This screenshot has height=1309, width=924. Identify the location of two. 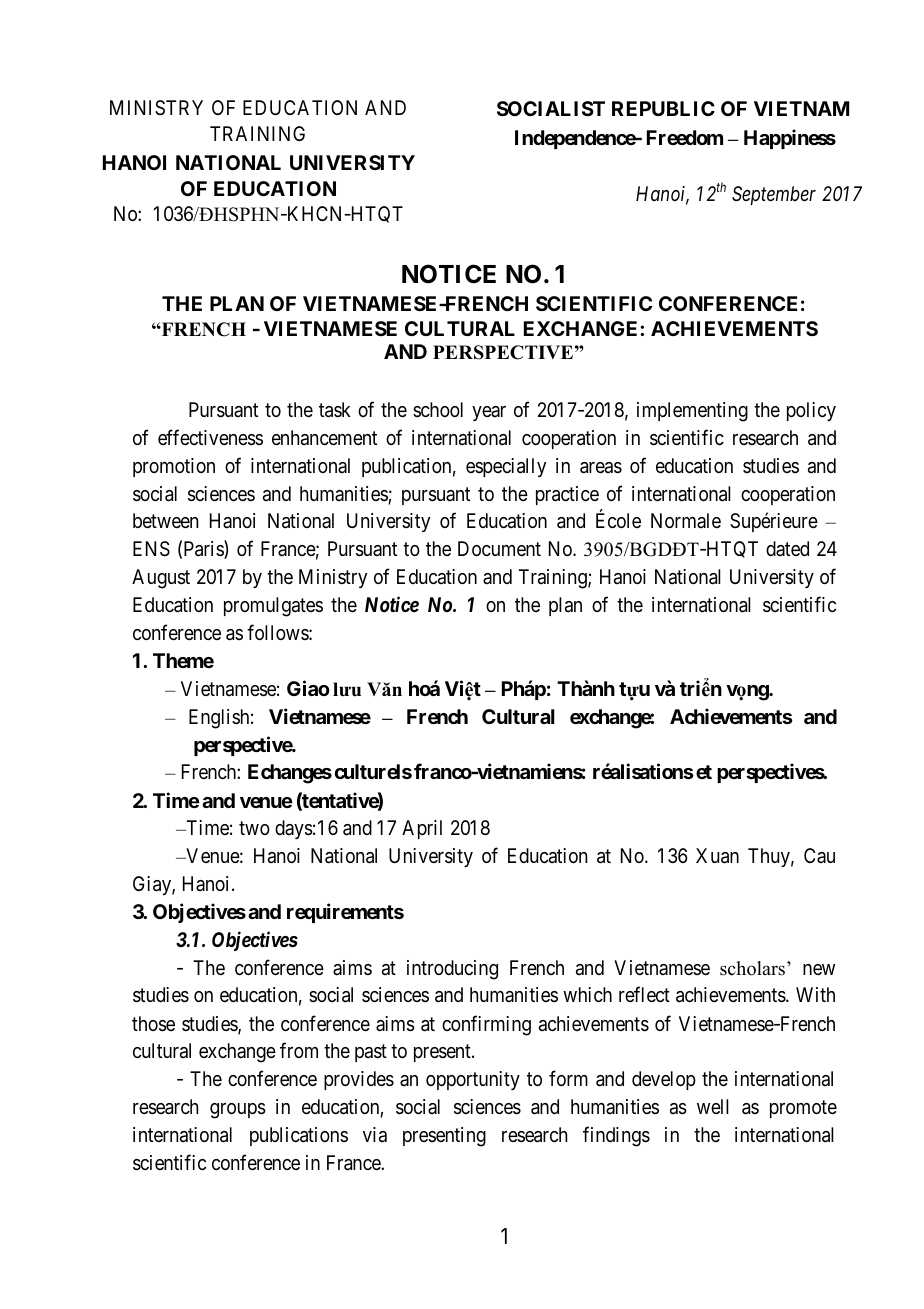
(254, 828).
